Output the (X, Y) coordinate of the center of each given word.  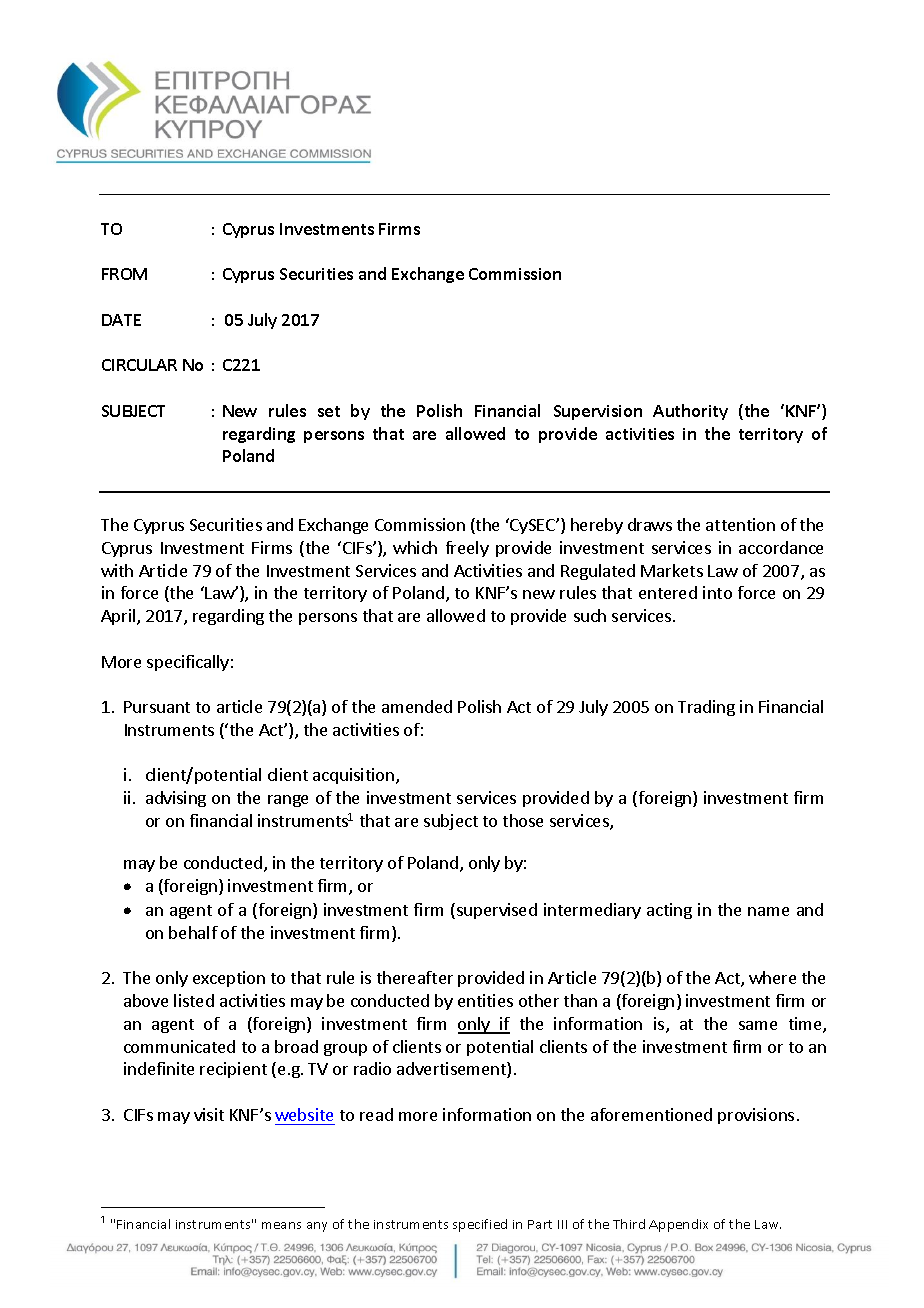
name (768, 911)
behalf (193, 932)
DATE (121, 320)
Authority (690, 412)
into (717, 592)
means (281, 1225)
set (329, 411)
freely (467, 549)
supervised (497, 911)
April (119, 617)
